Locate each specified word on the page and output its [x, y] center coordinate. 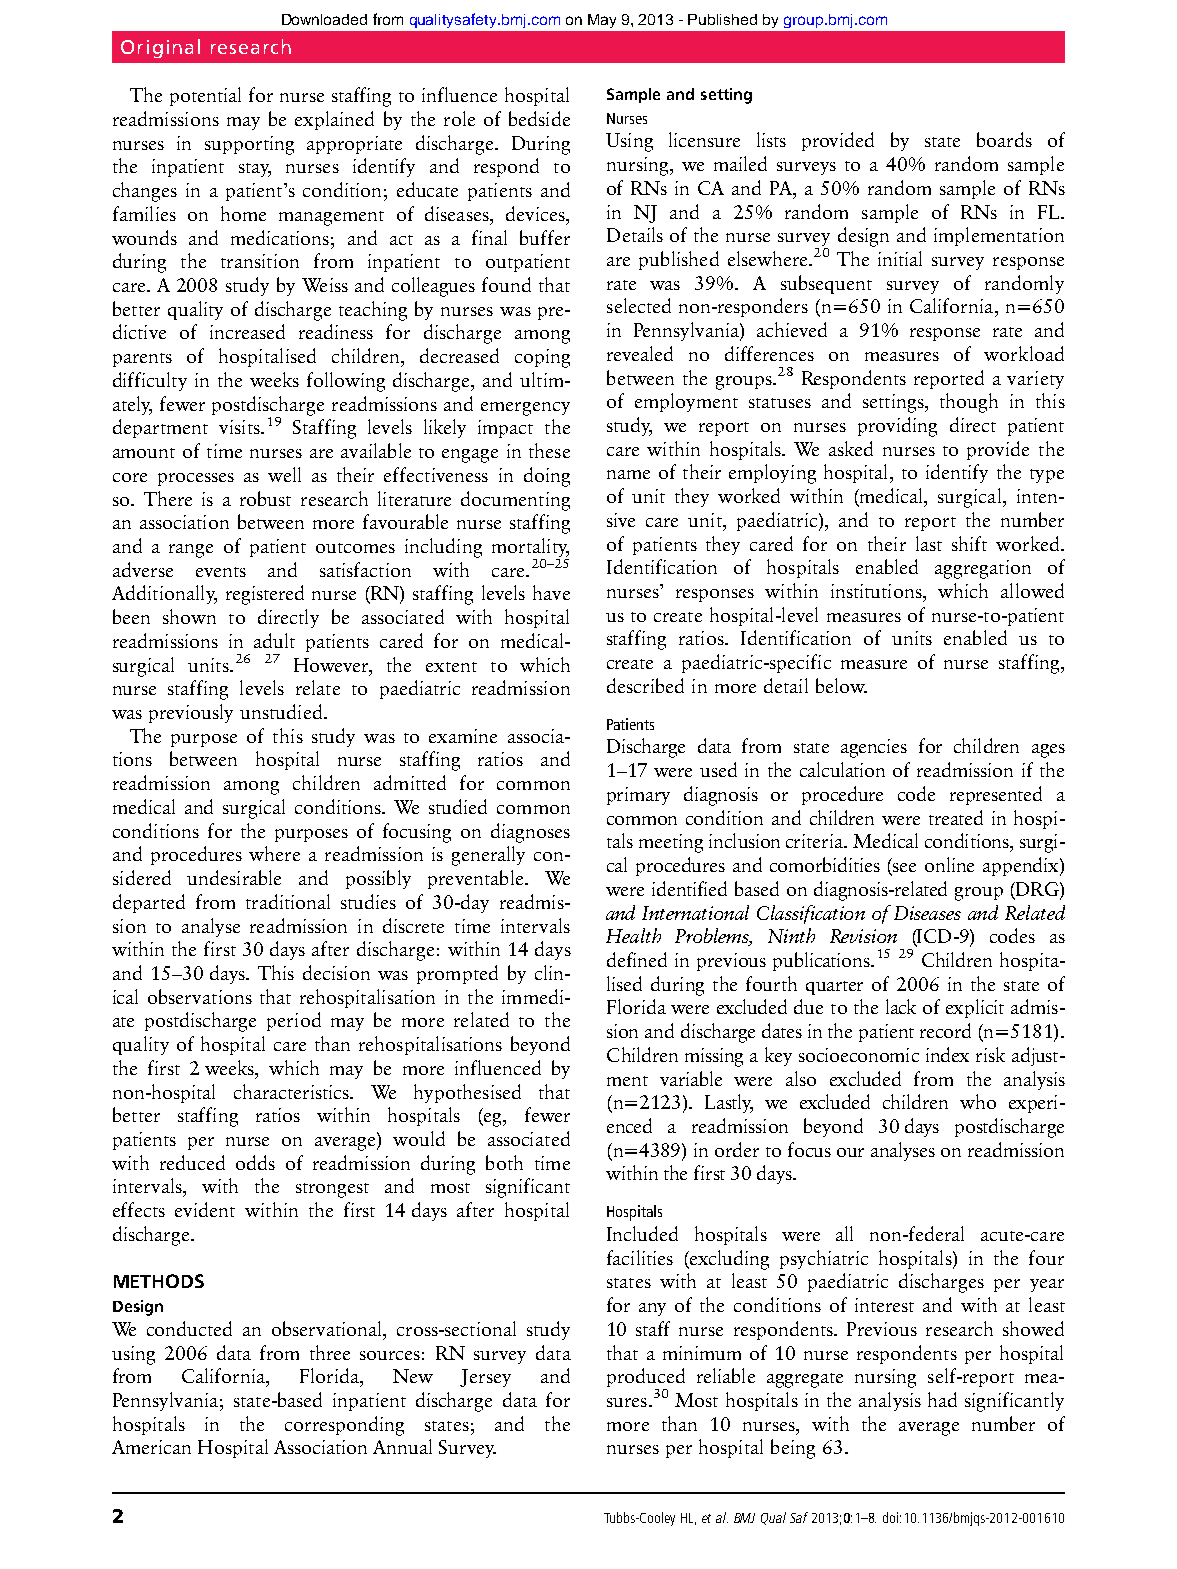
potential [205, 96]
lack [901, 1006]
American [151, 1447]
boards [1004, 139]
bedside [539, 118]
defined [637, 959]
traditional [288, 901]
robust [265, 498]
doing [547, 477]
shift [969, 543]
